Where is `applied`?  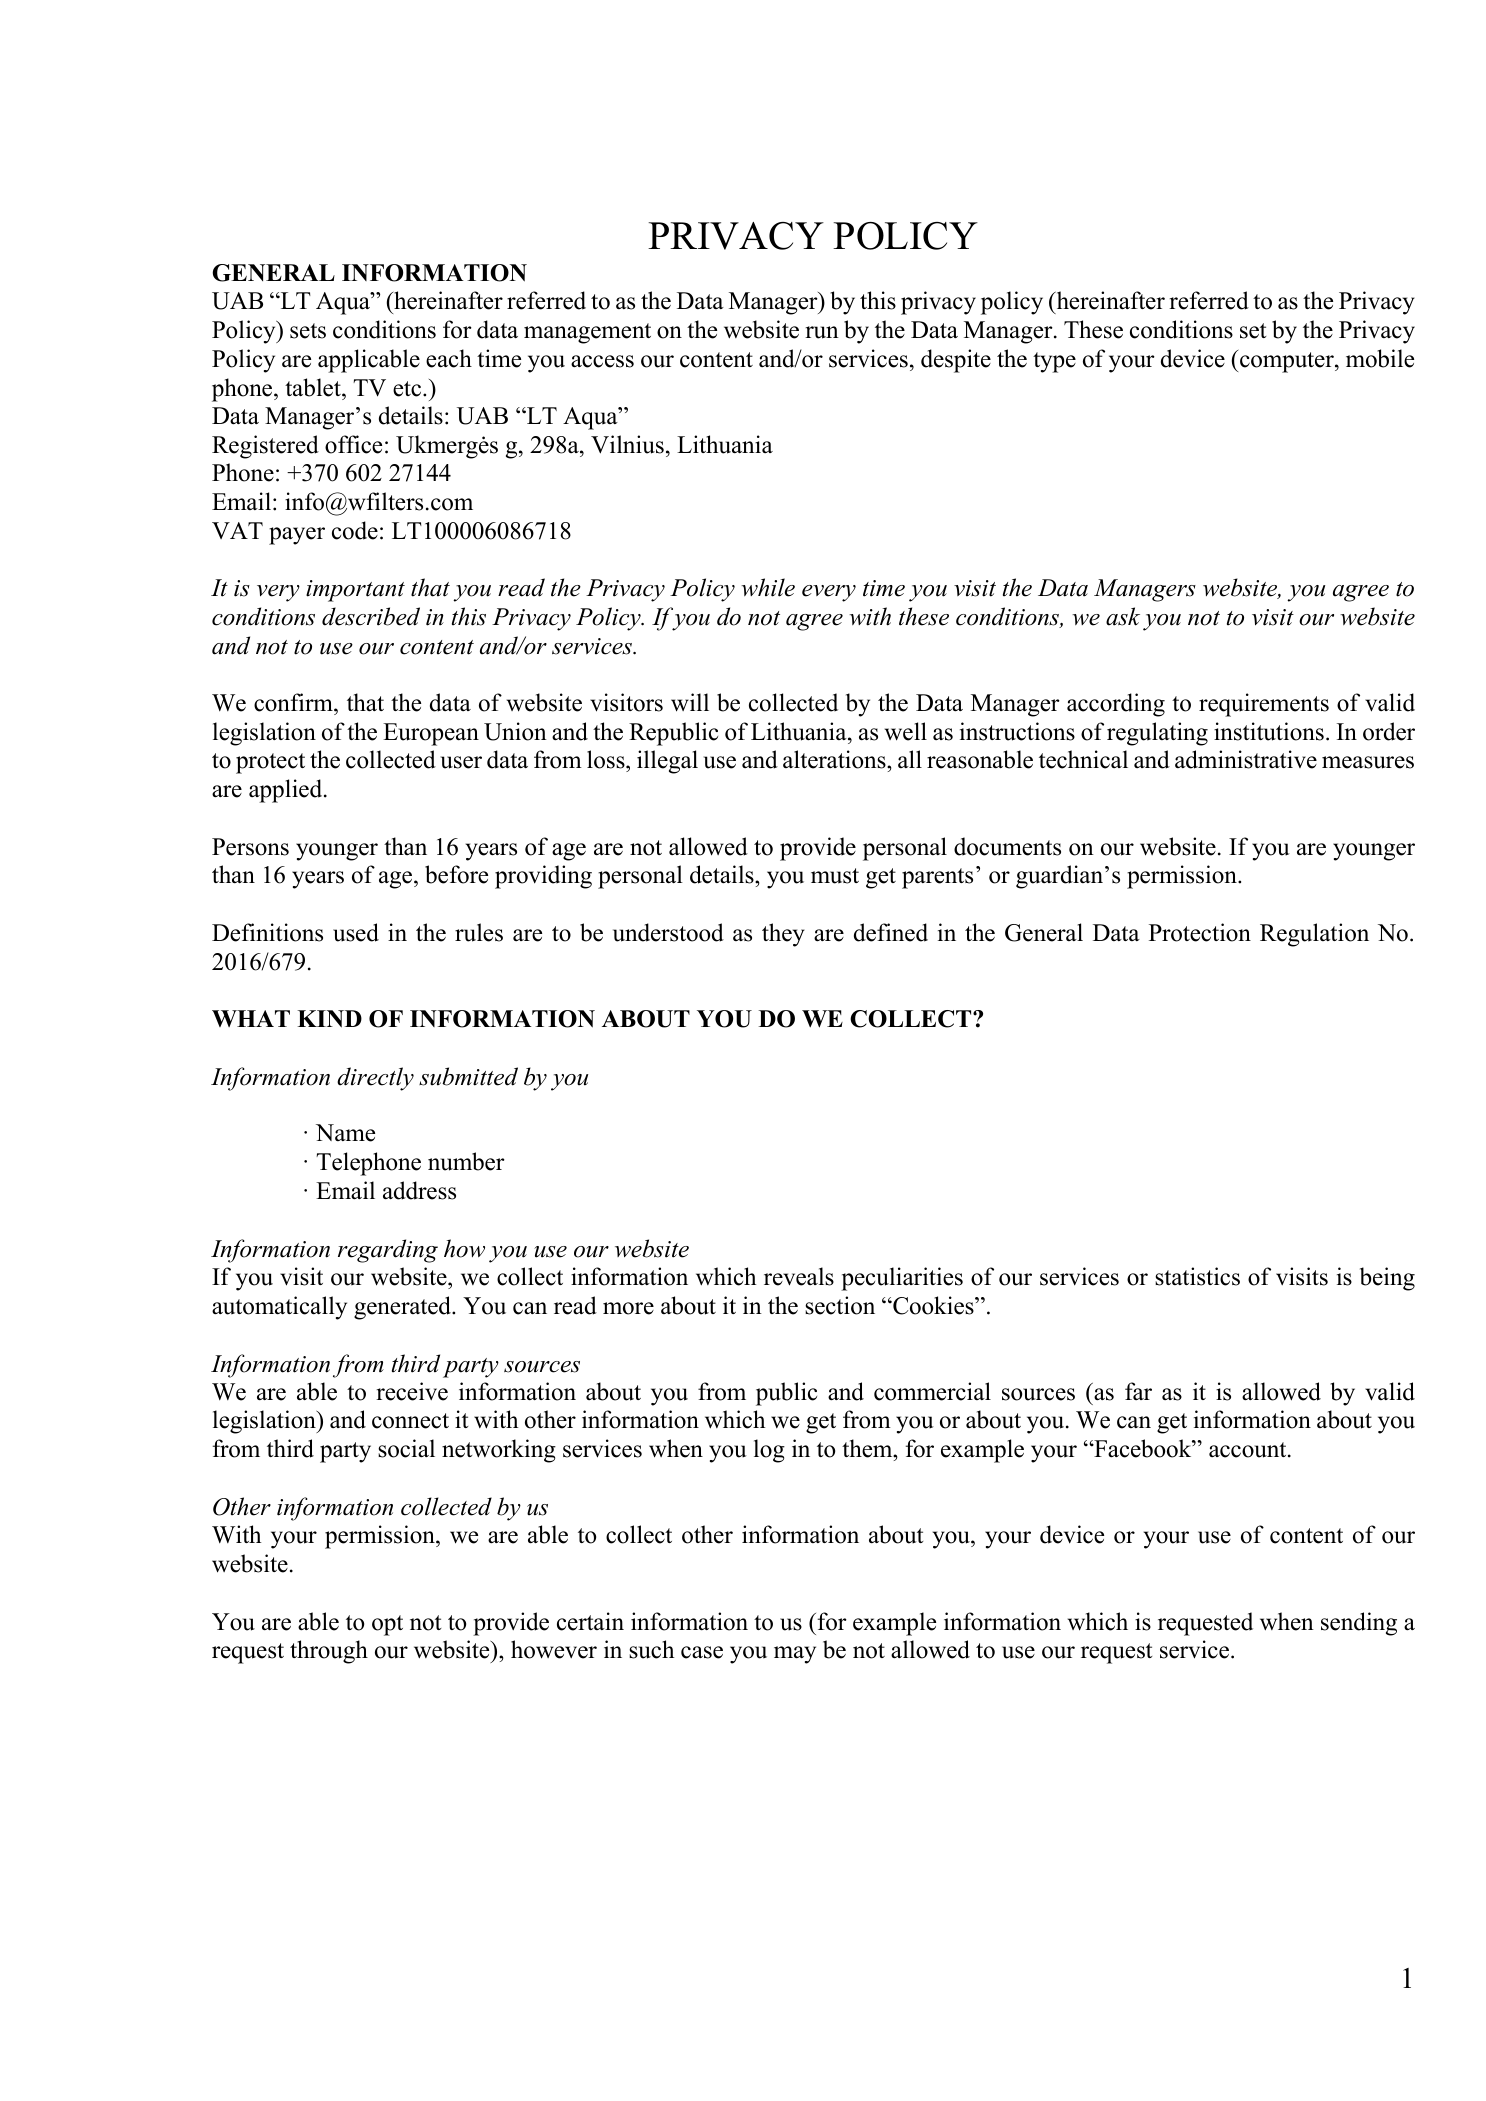
applied is located at coordinates (287, 791).
